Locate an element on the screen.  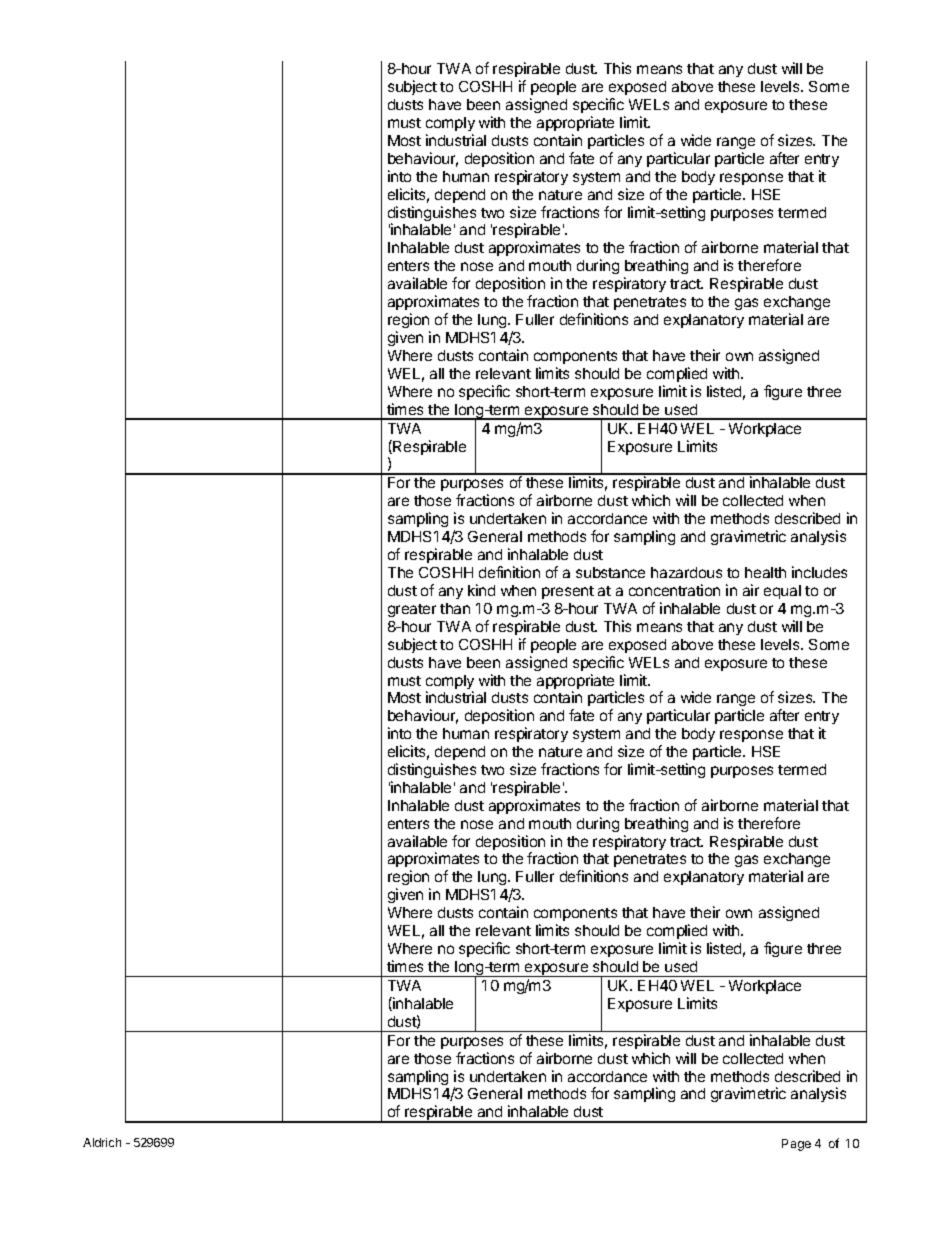
greater is located at coordinates (412, 610).
